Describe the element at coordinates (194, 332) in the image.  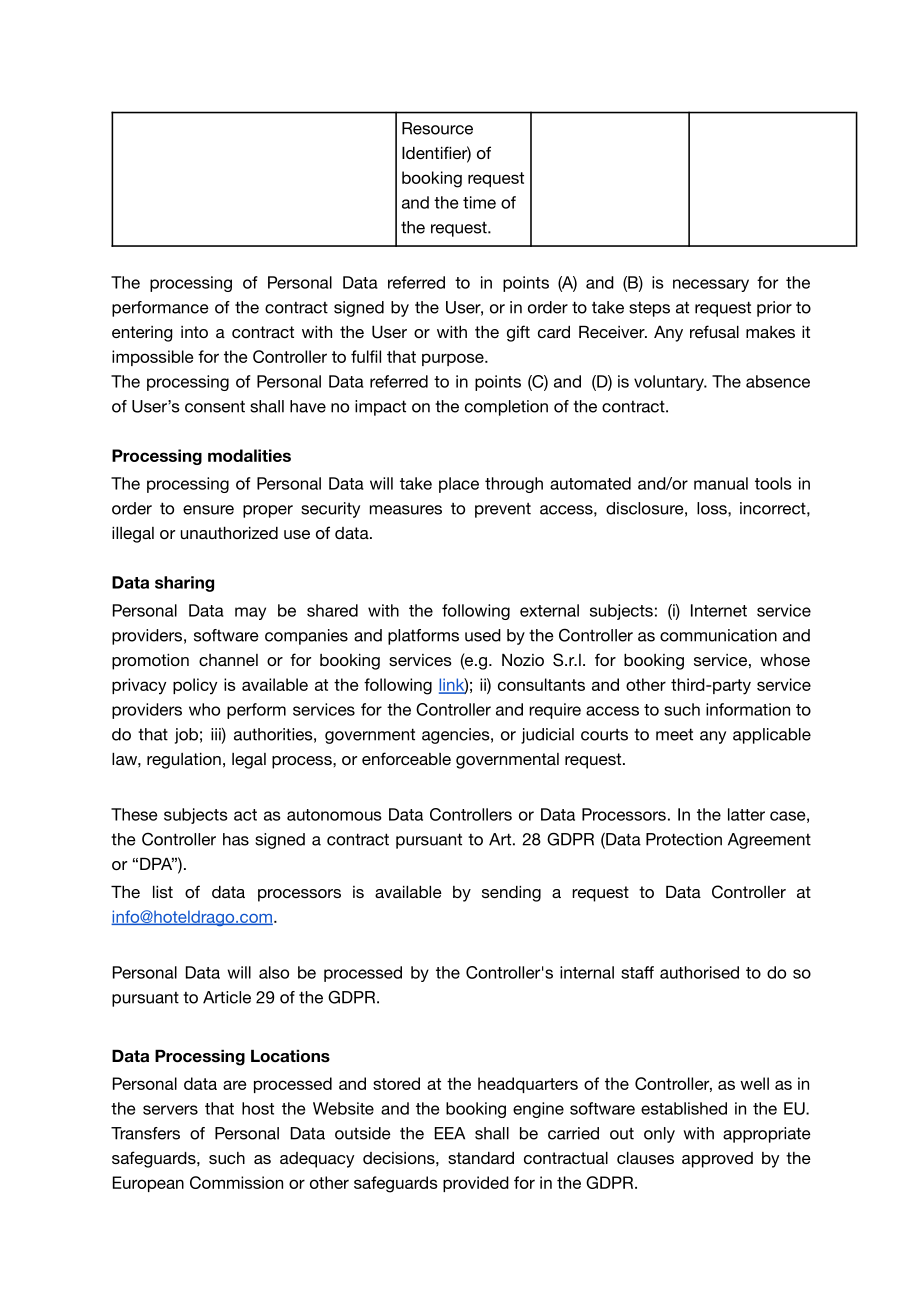
I see `into` at that location.
